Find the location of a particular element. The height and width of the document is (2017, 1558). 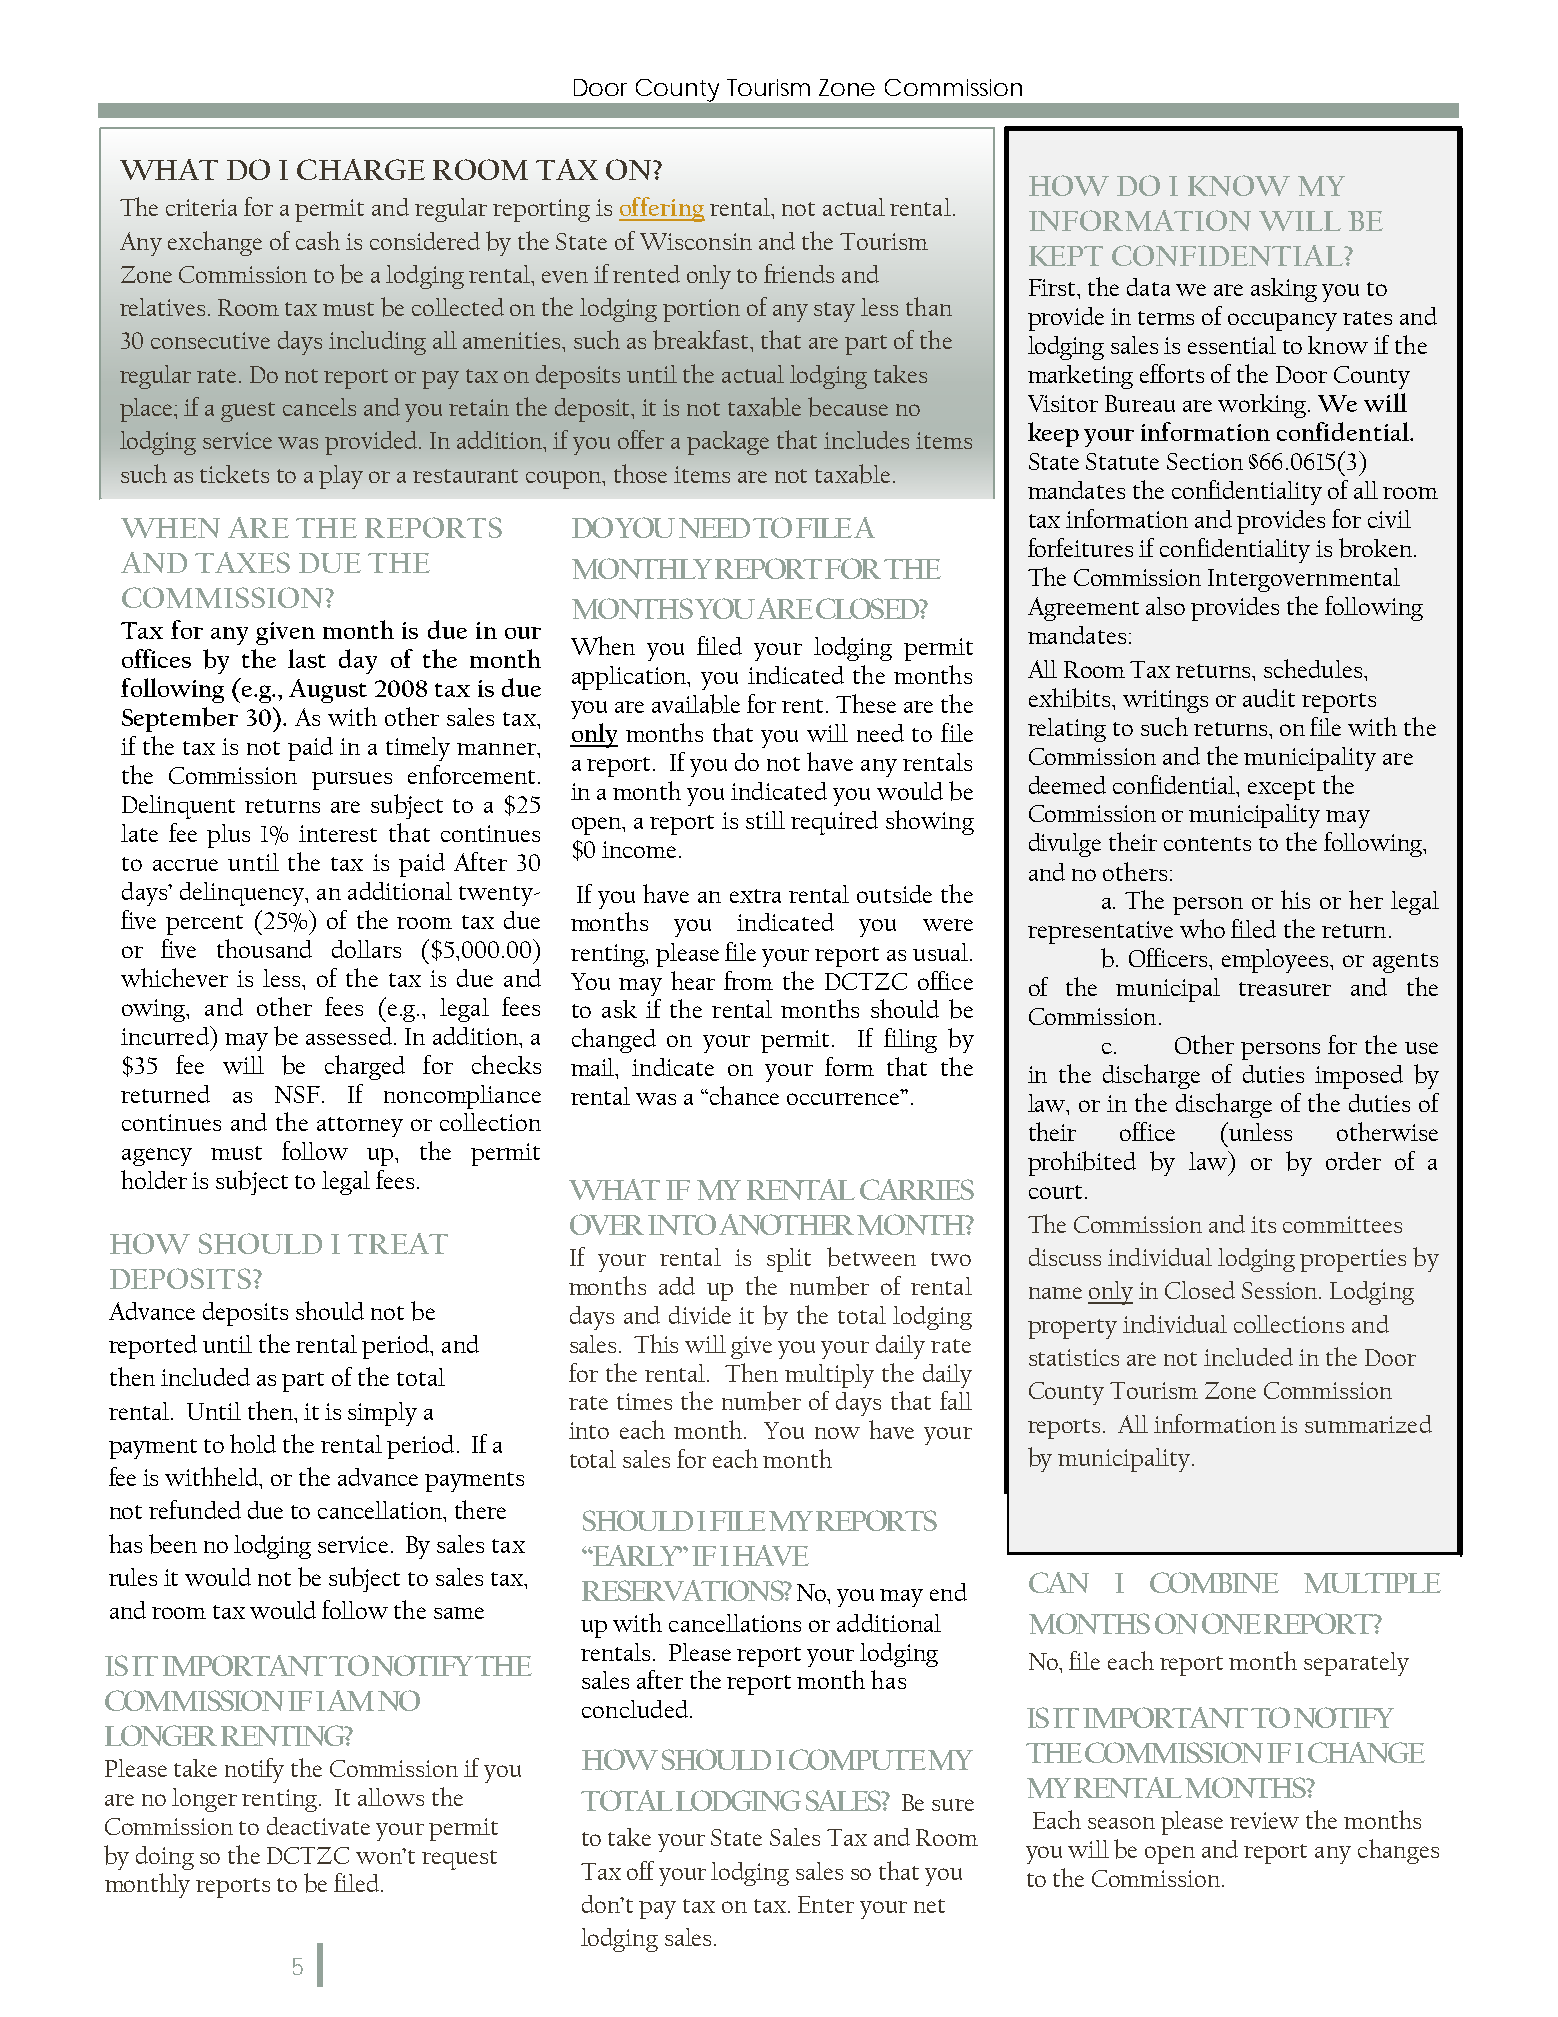

friends is located at coordinates (799, 273).
